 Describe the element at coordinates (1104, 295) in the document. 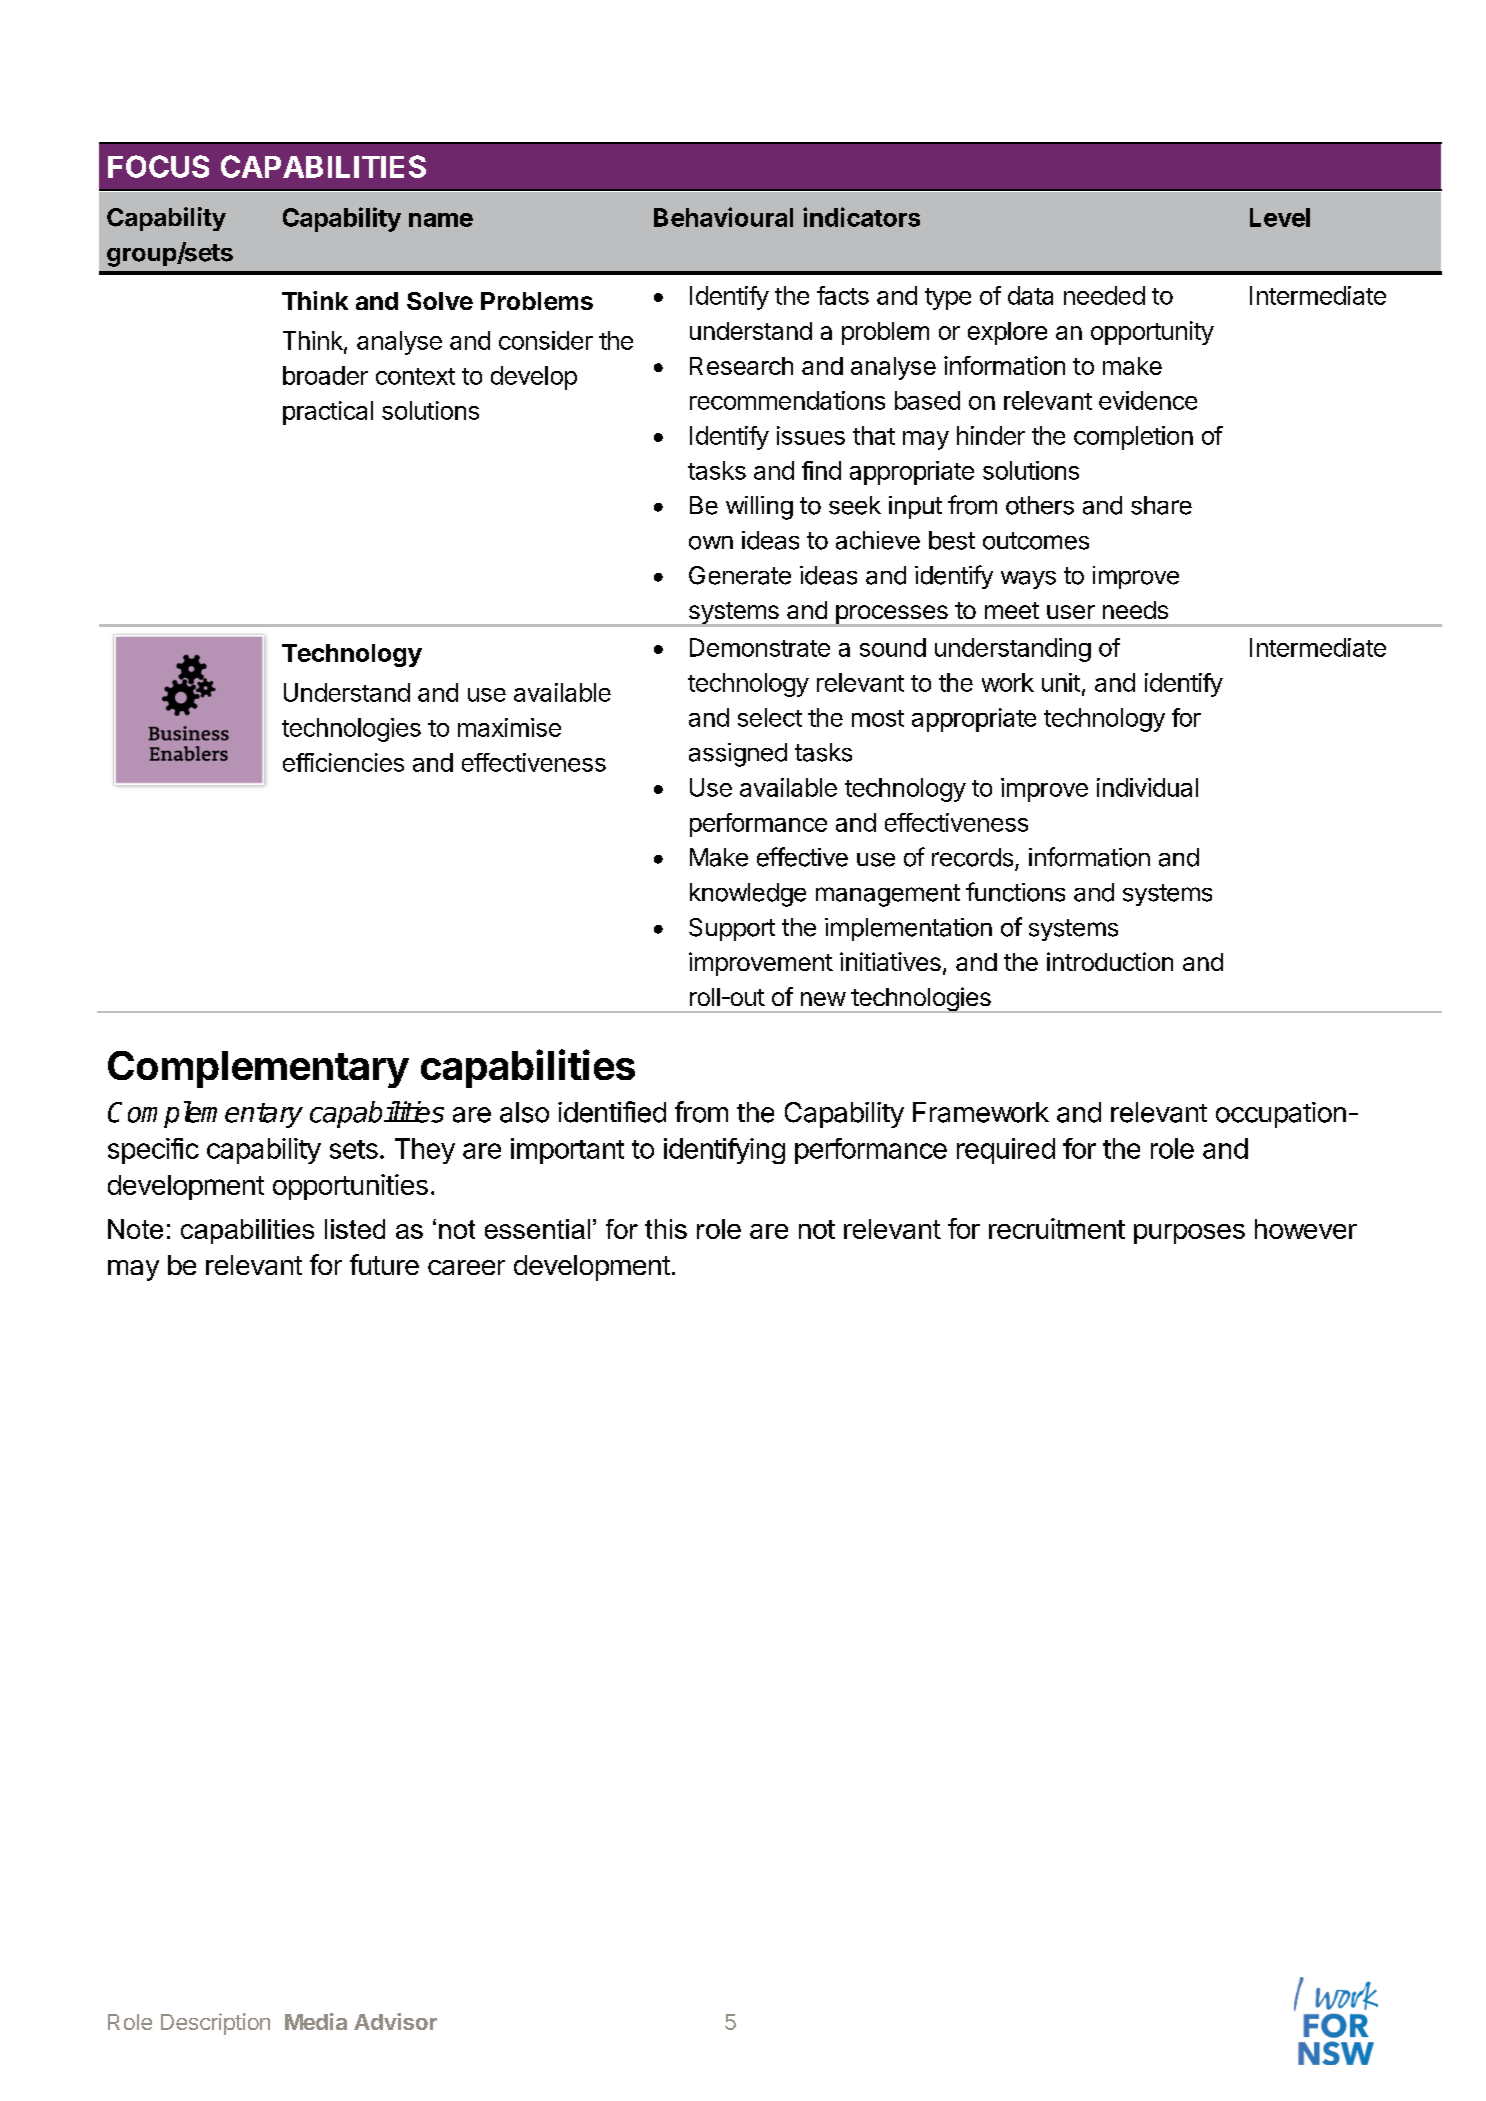

I see `needed` at that location.
